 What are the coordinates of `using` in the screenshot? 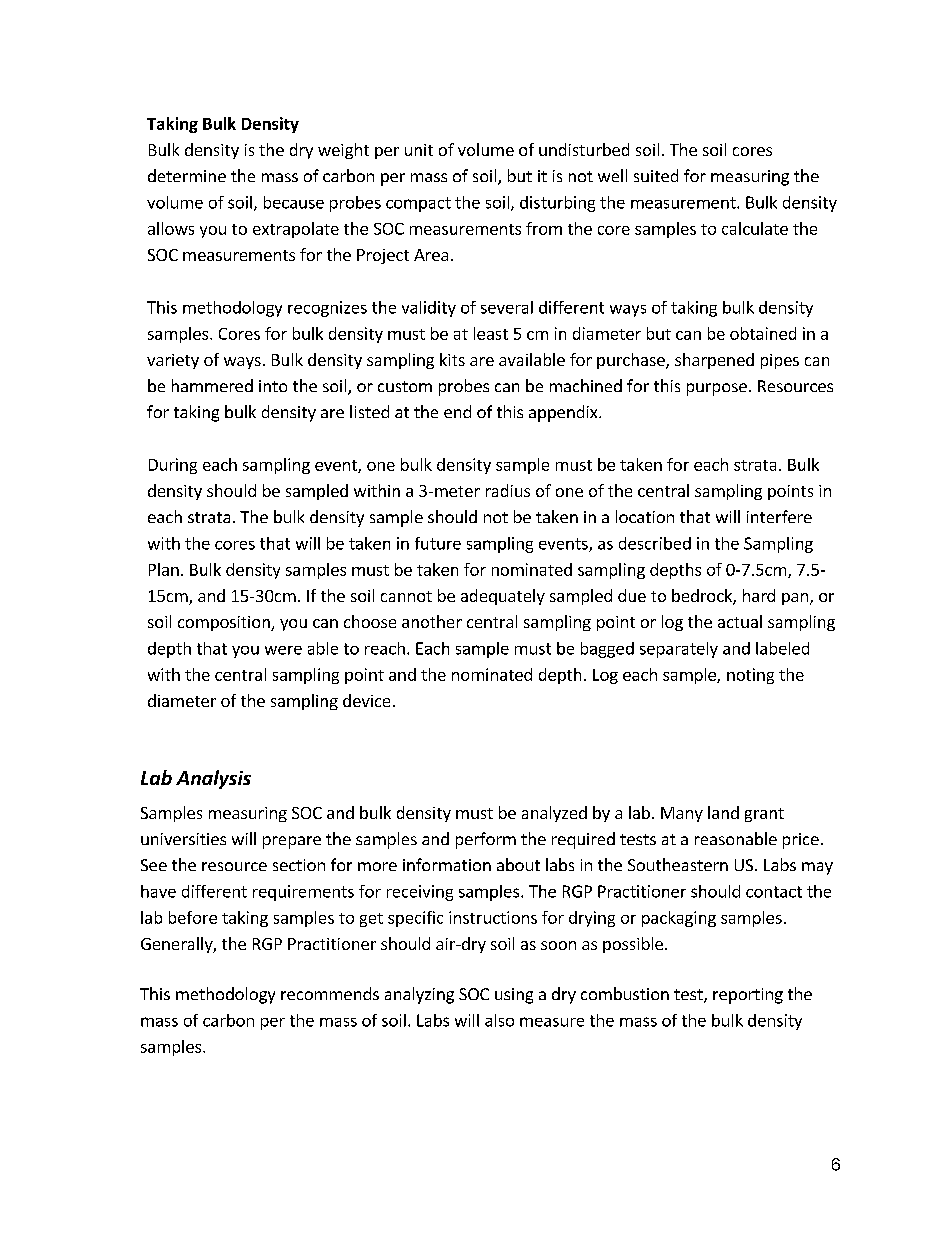 It's located at (514, 996).
